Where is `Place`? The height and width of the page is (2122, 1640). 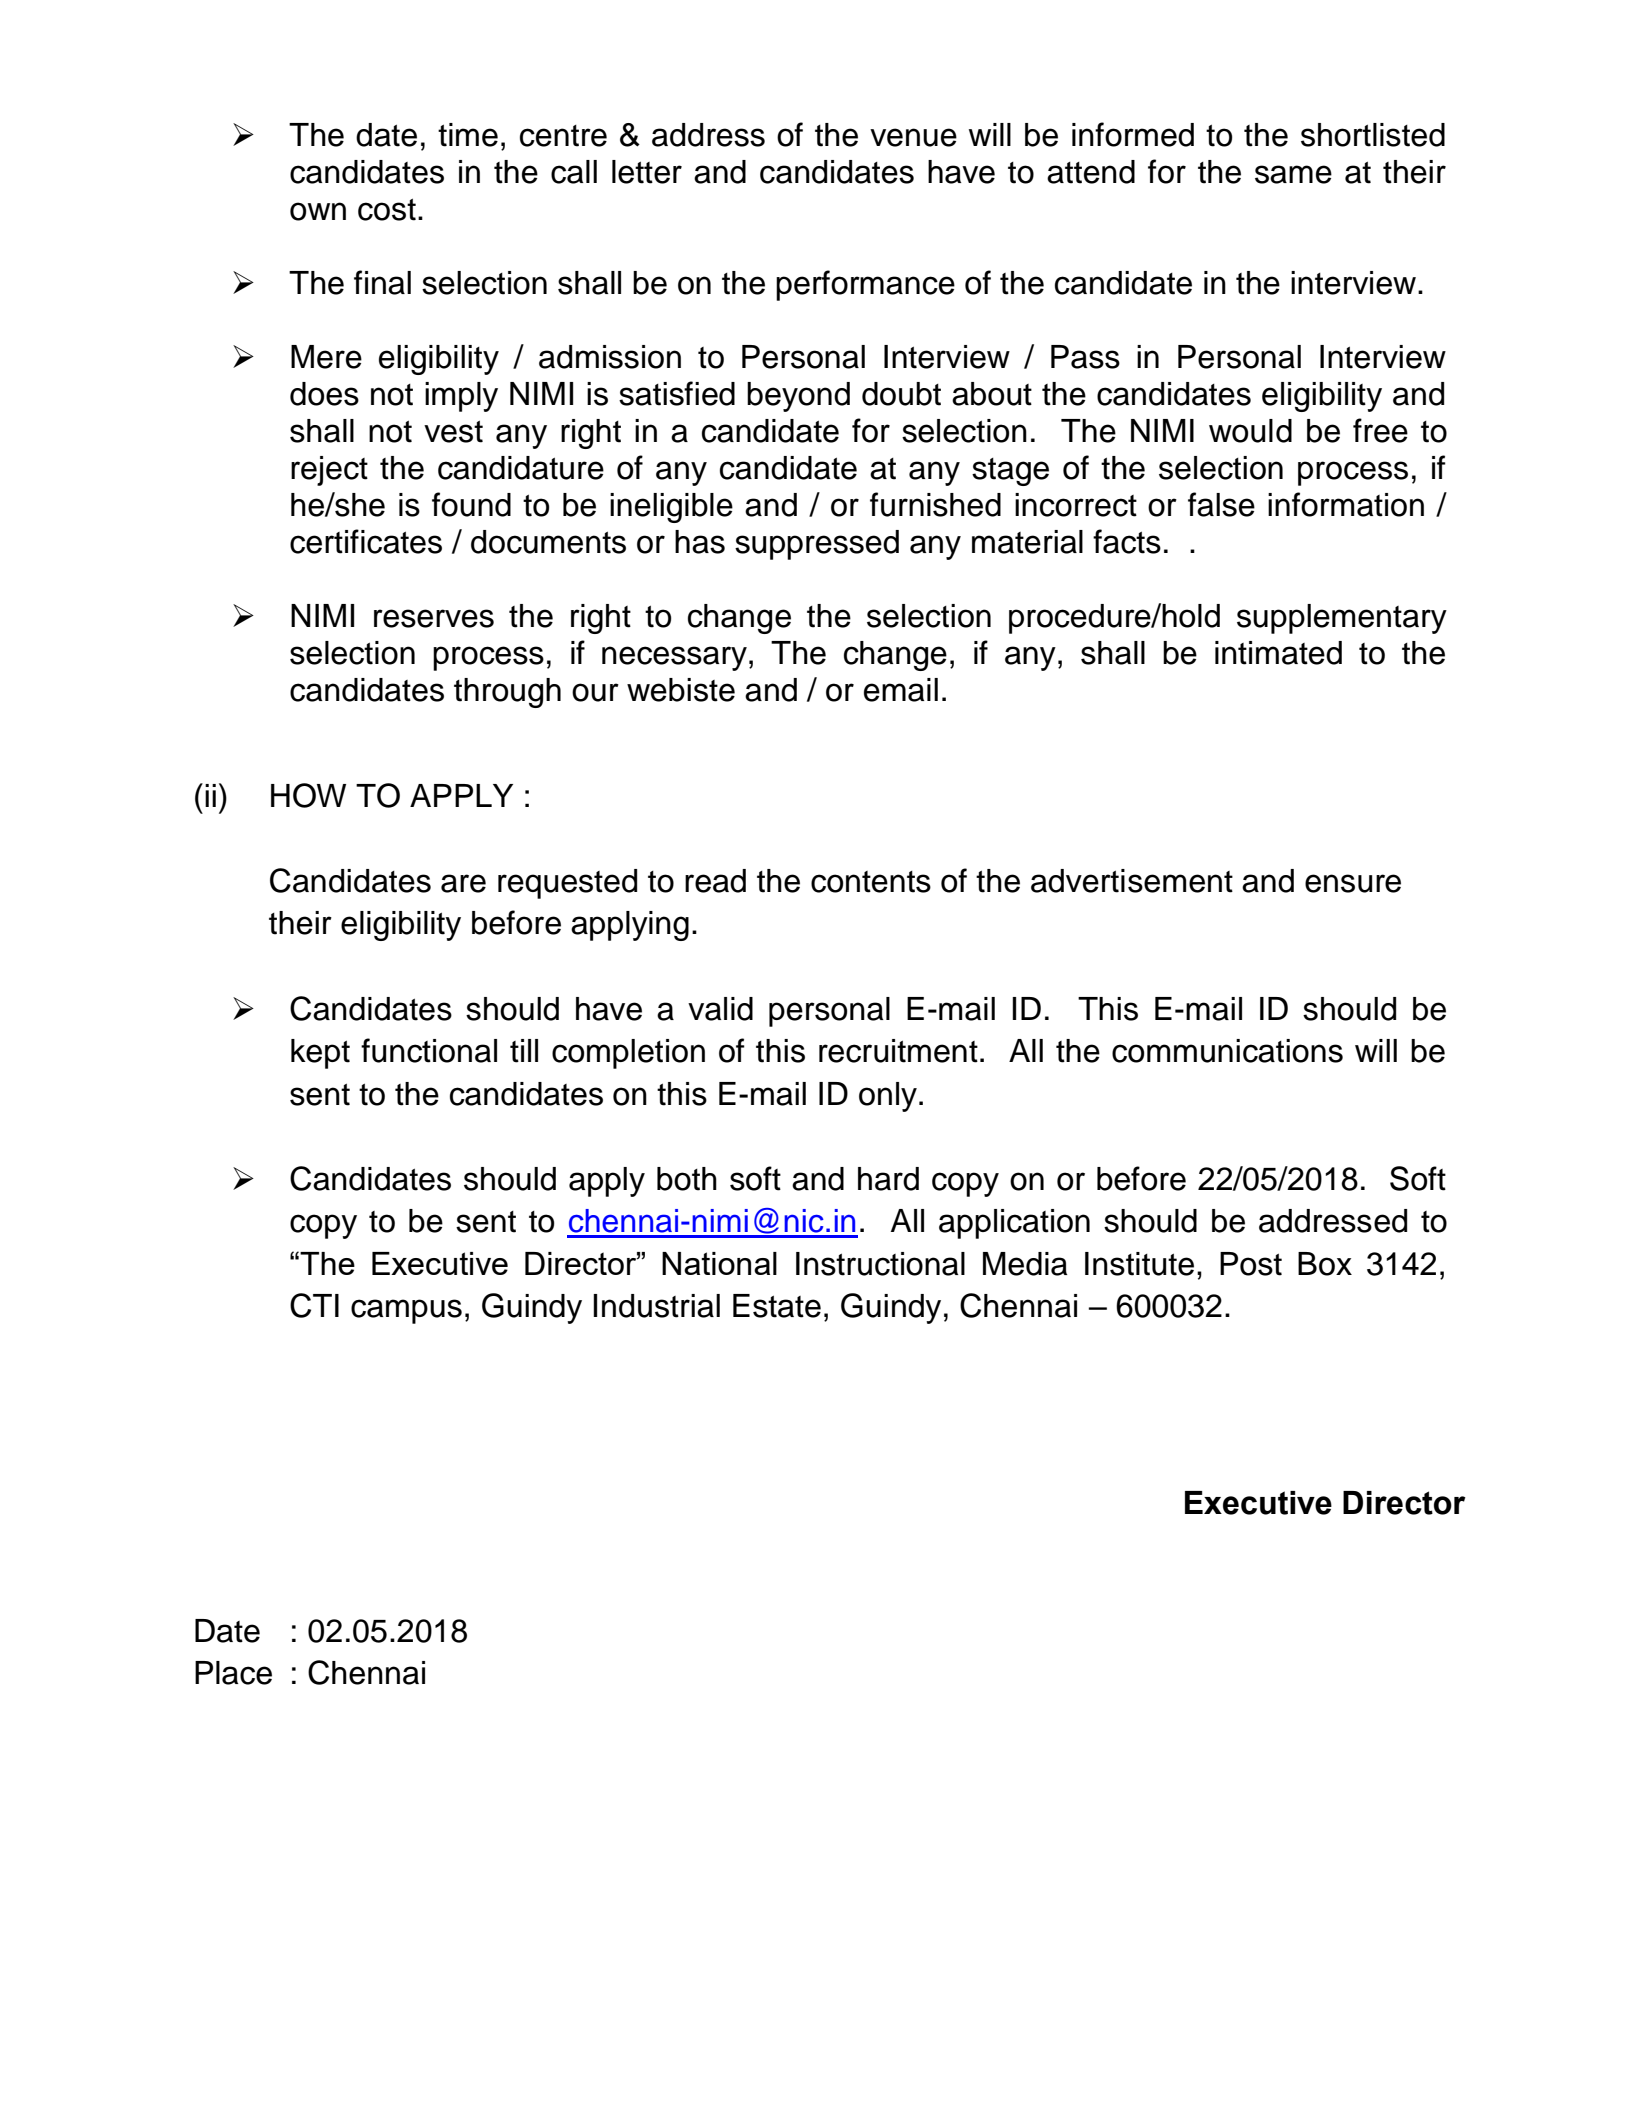 Place is located at coordinates (233, 1673).
